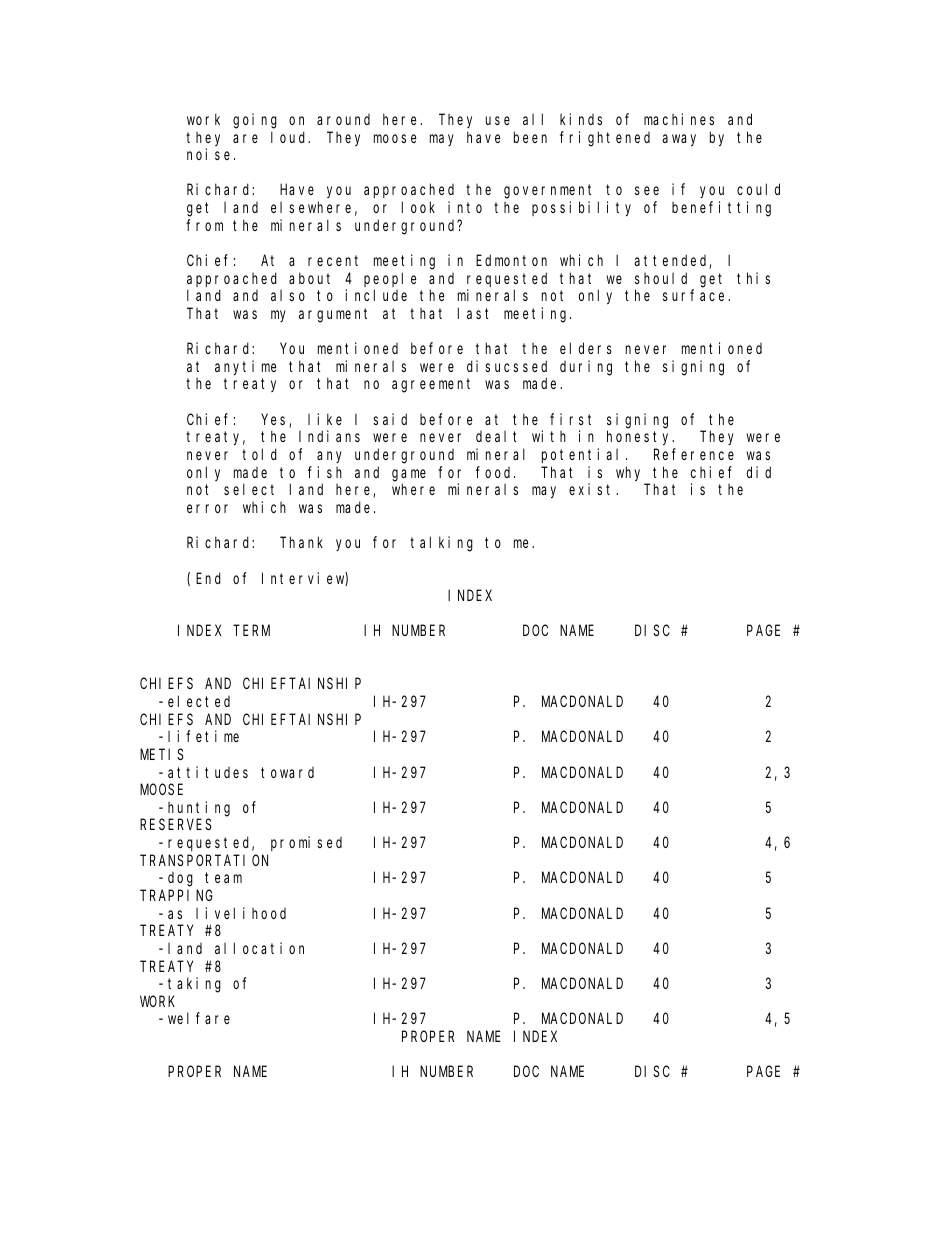 The width and height of the document is (952, 1233). I want to click on from, so click(204, 225).
